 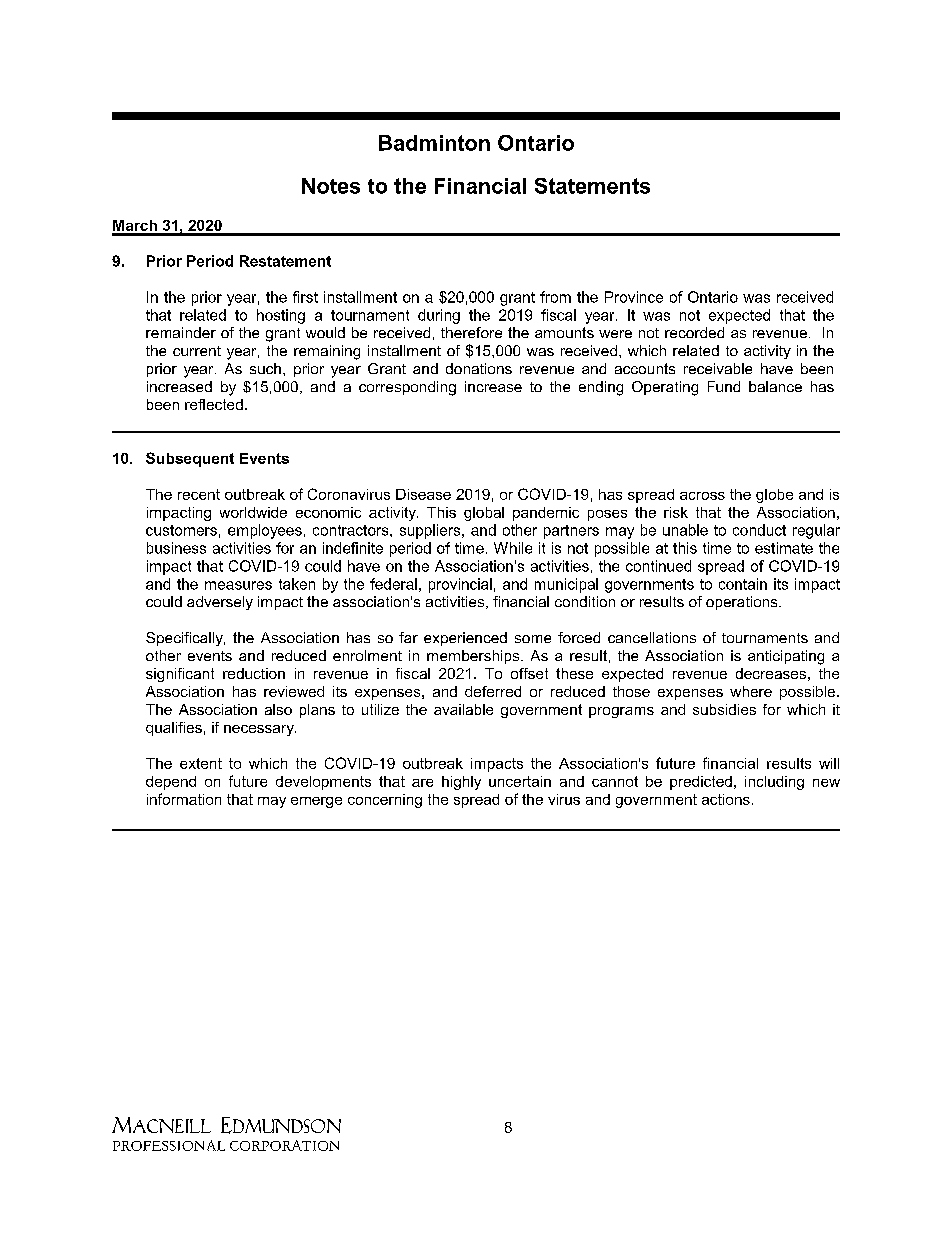 What do you see at coordinates (331, 186) in the document?
I see `Notes` at bounding box center [331, 186].
